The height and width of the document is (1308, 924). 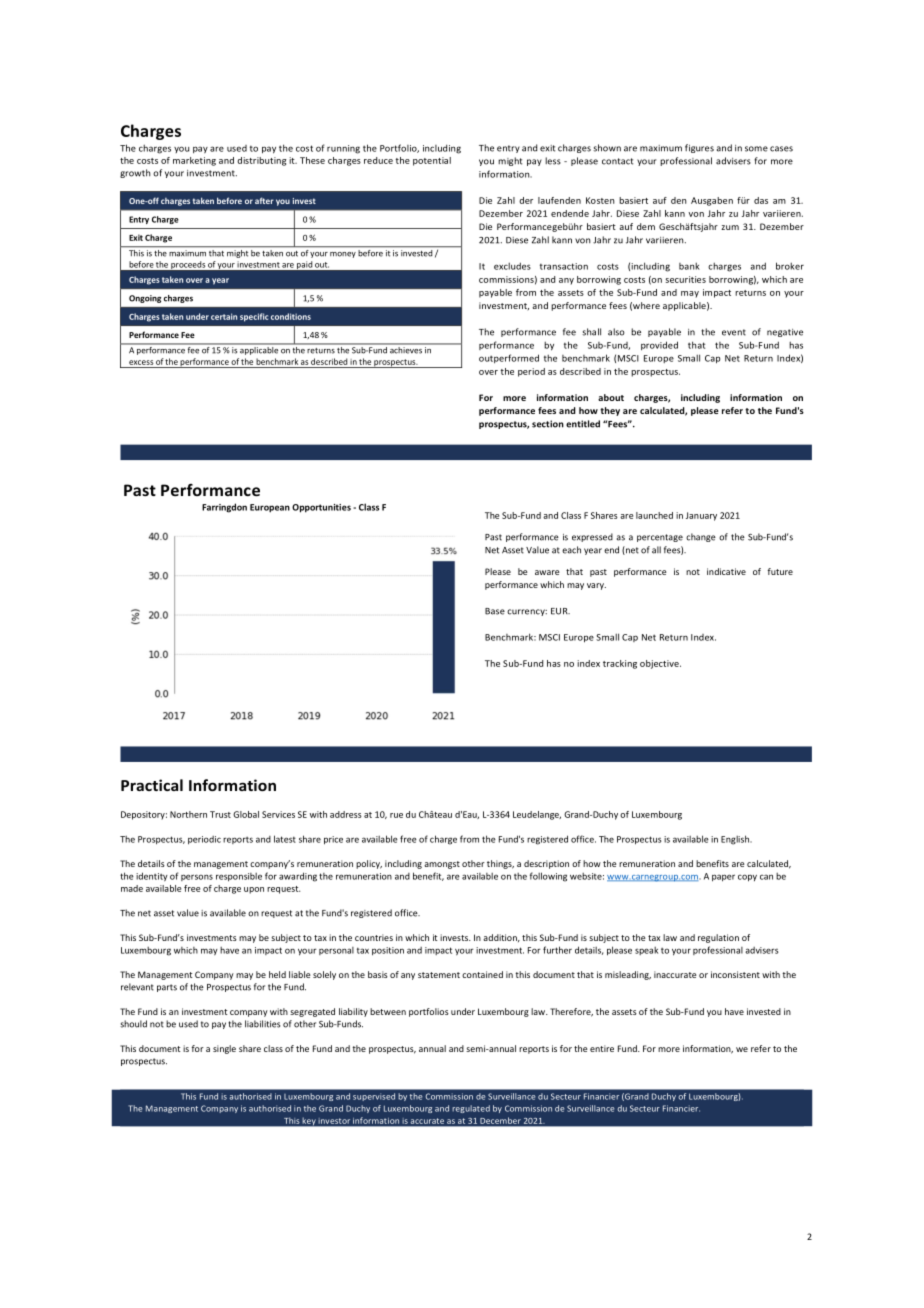 I want to click on single, so click(x=224, y=1049).
